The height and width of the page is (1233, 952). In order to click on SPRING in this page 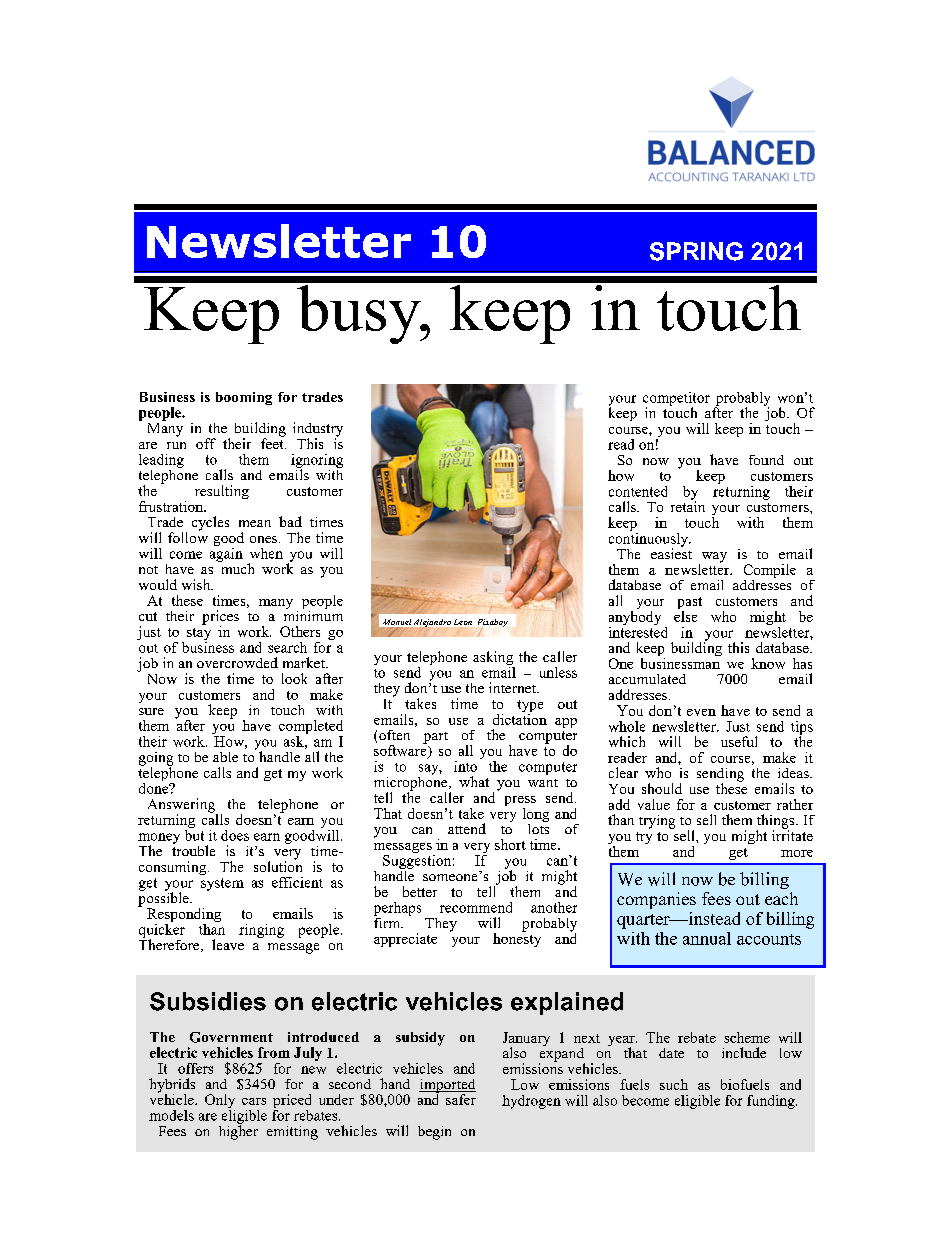, I will do `click(696, 251)`.
